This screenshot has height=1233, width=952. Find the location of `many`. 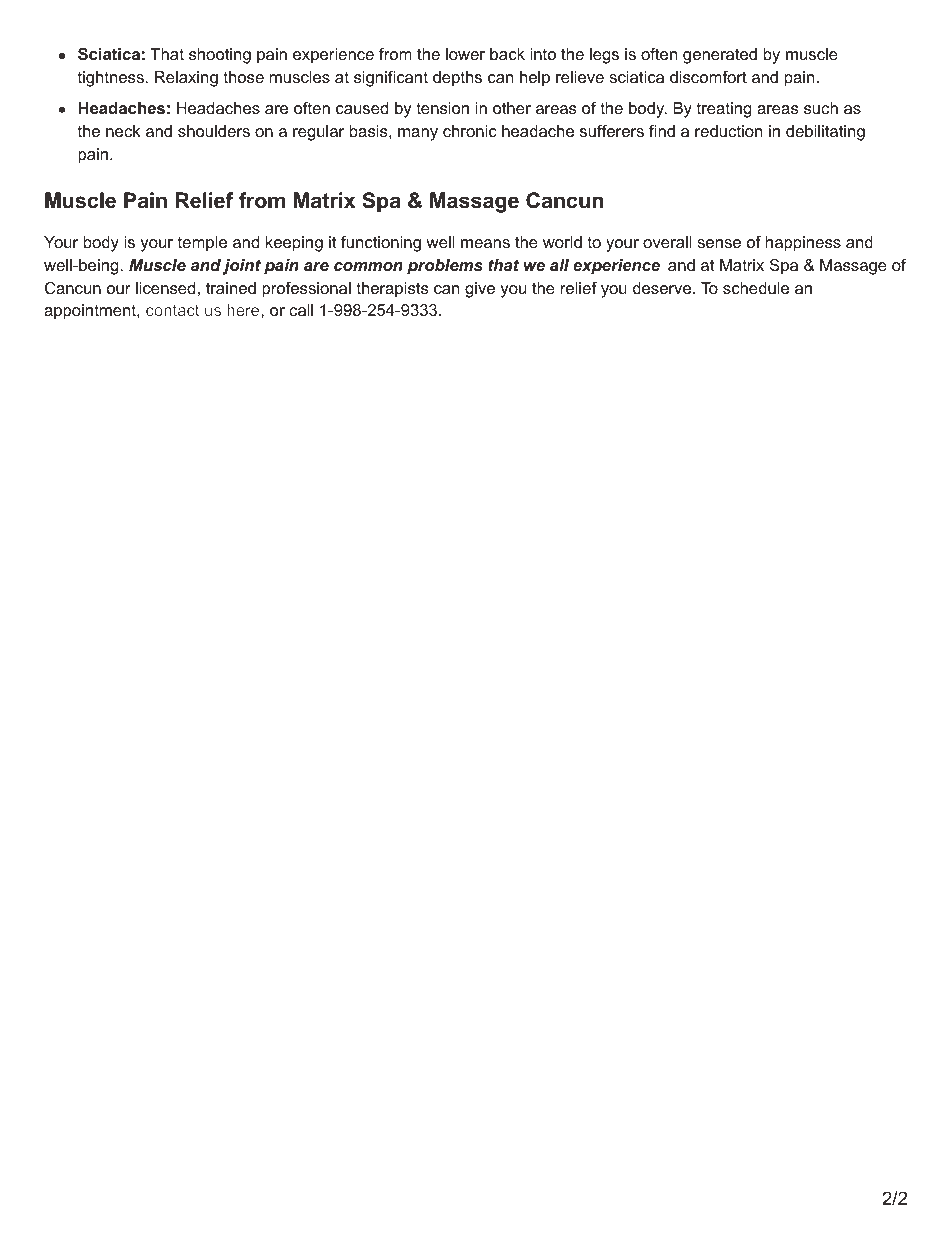

many is located at coordinates (418, 134).
